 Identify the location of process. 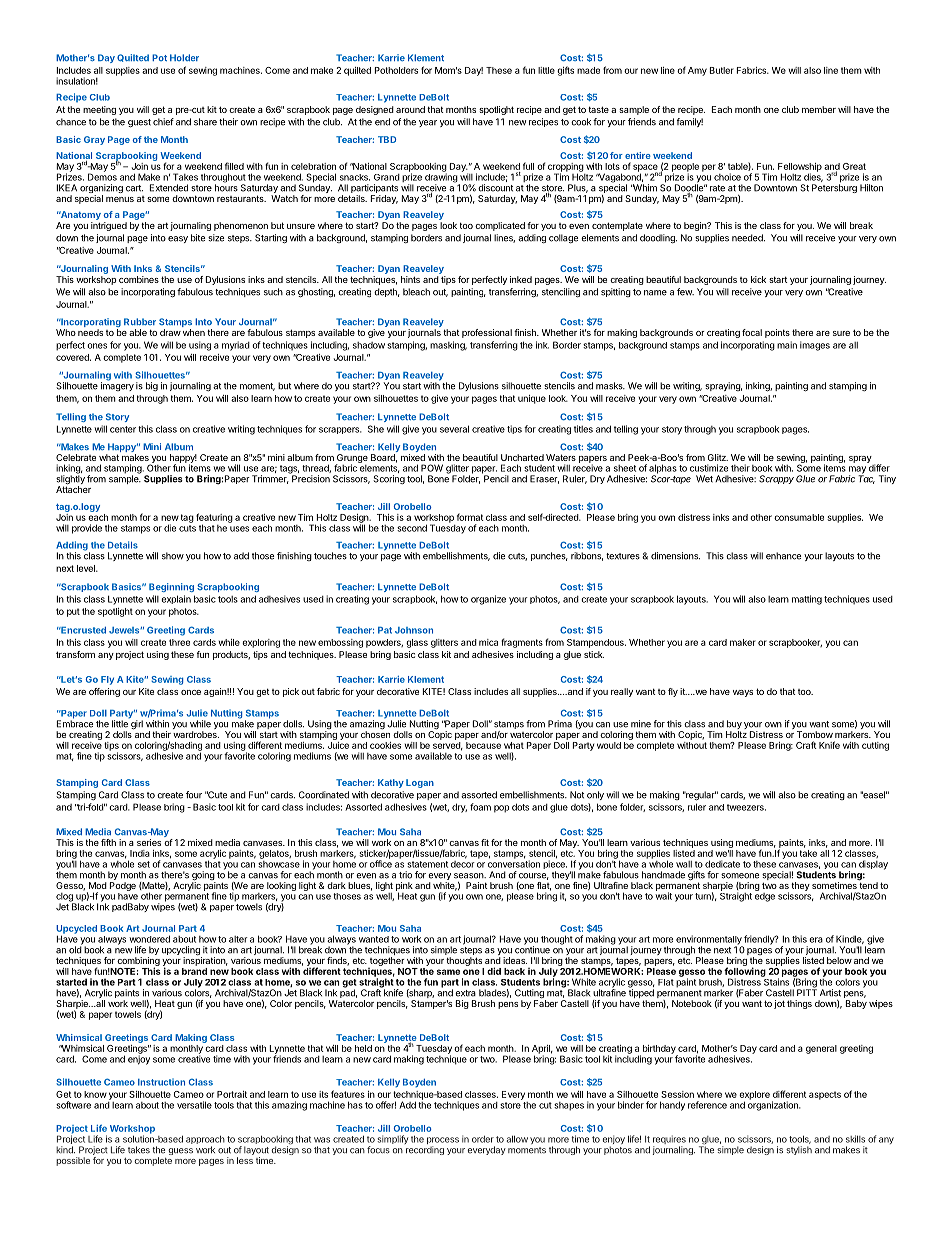
(443, 1142).
